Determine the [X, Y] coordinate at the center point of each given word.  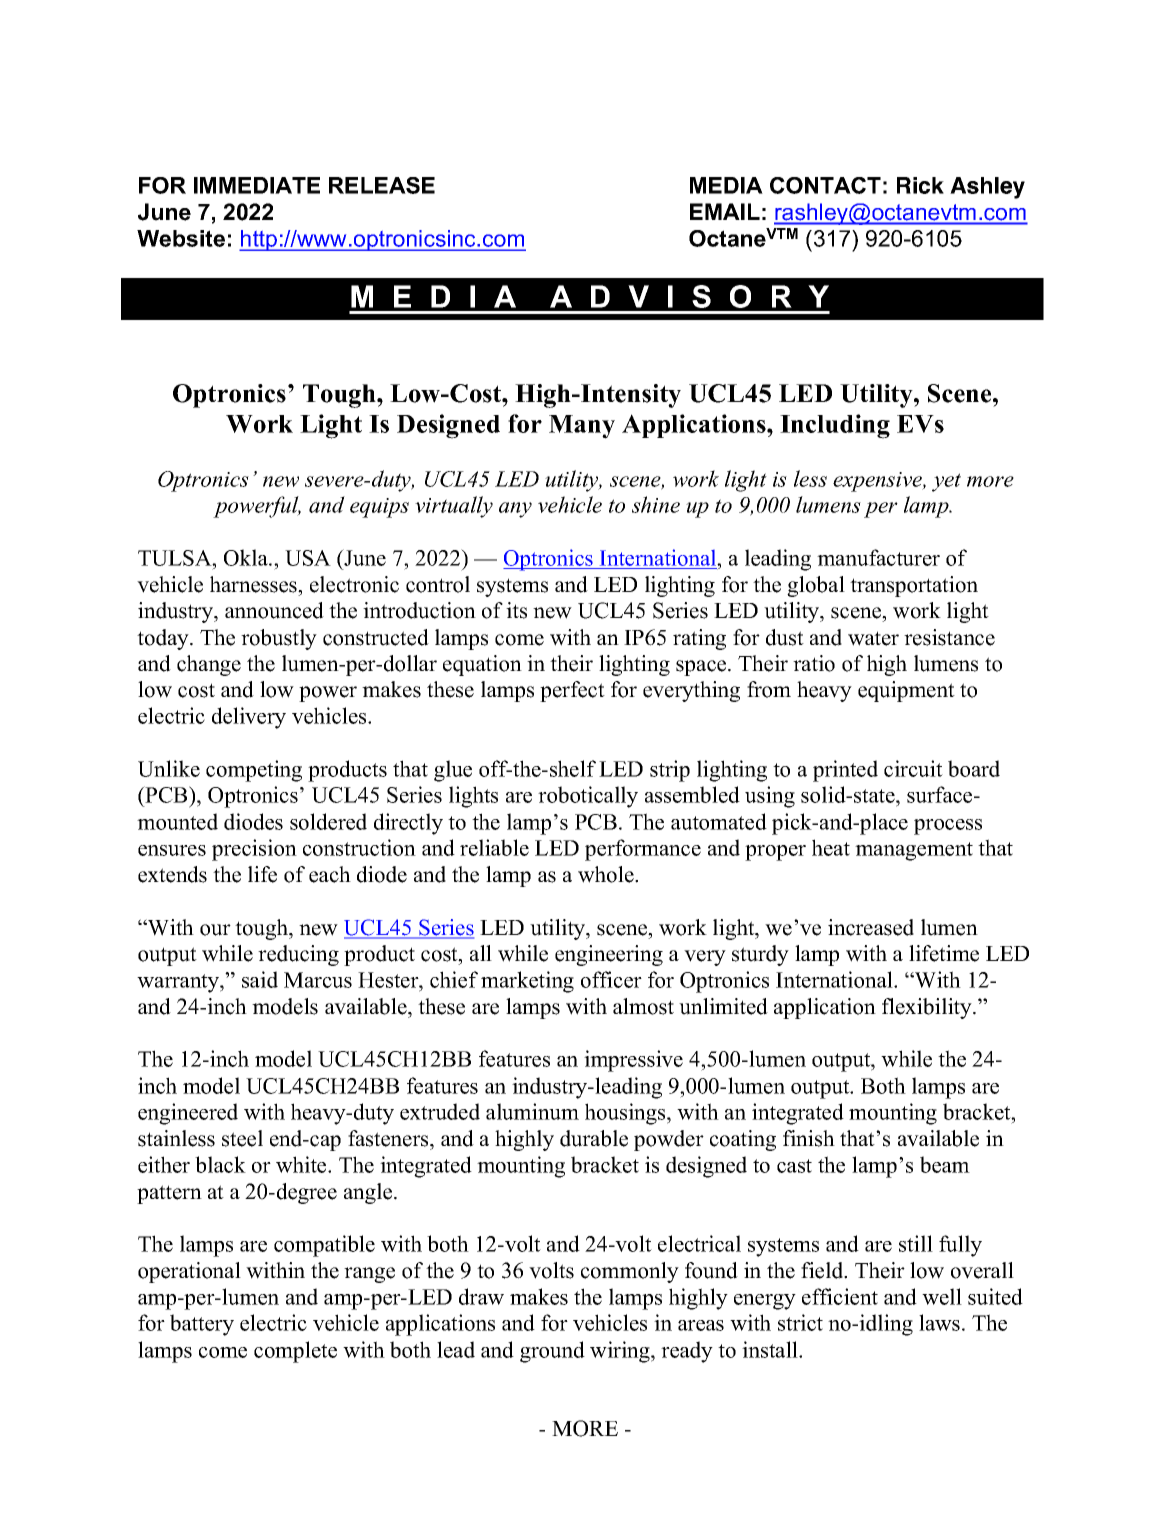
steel [242, 1138]
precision [254, 850]
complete [295, 1352]
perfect [572, 691]
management [914, 851]
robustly [279, 639]
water [873, 638]
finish [809, 1138]
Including [835, 426]
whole [607, 874]
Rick [920, 185]
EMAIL [725, 211]
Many [582, 427]
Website [181, 238]
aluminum [532, 1111]
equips [379, 508]
